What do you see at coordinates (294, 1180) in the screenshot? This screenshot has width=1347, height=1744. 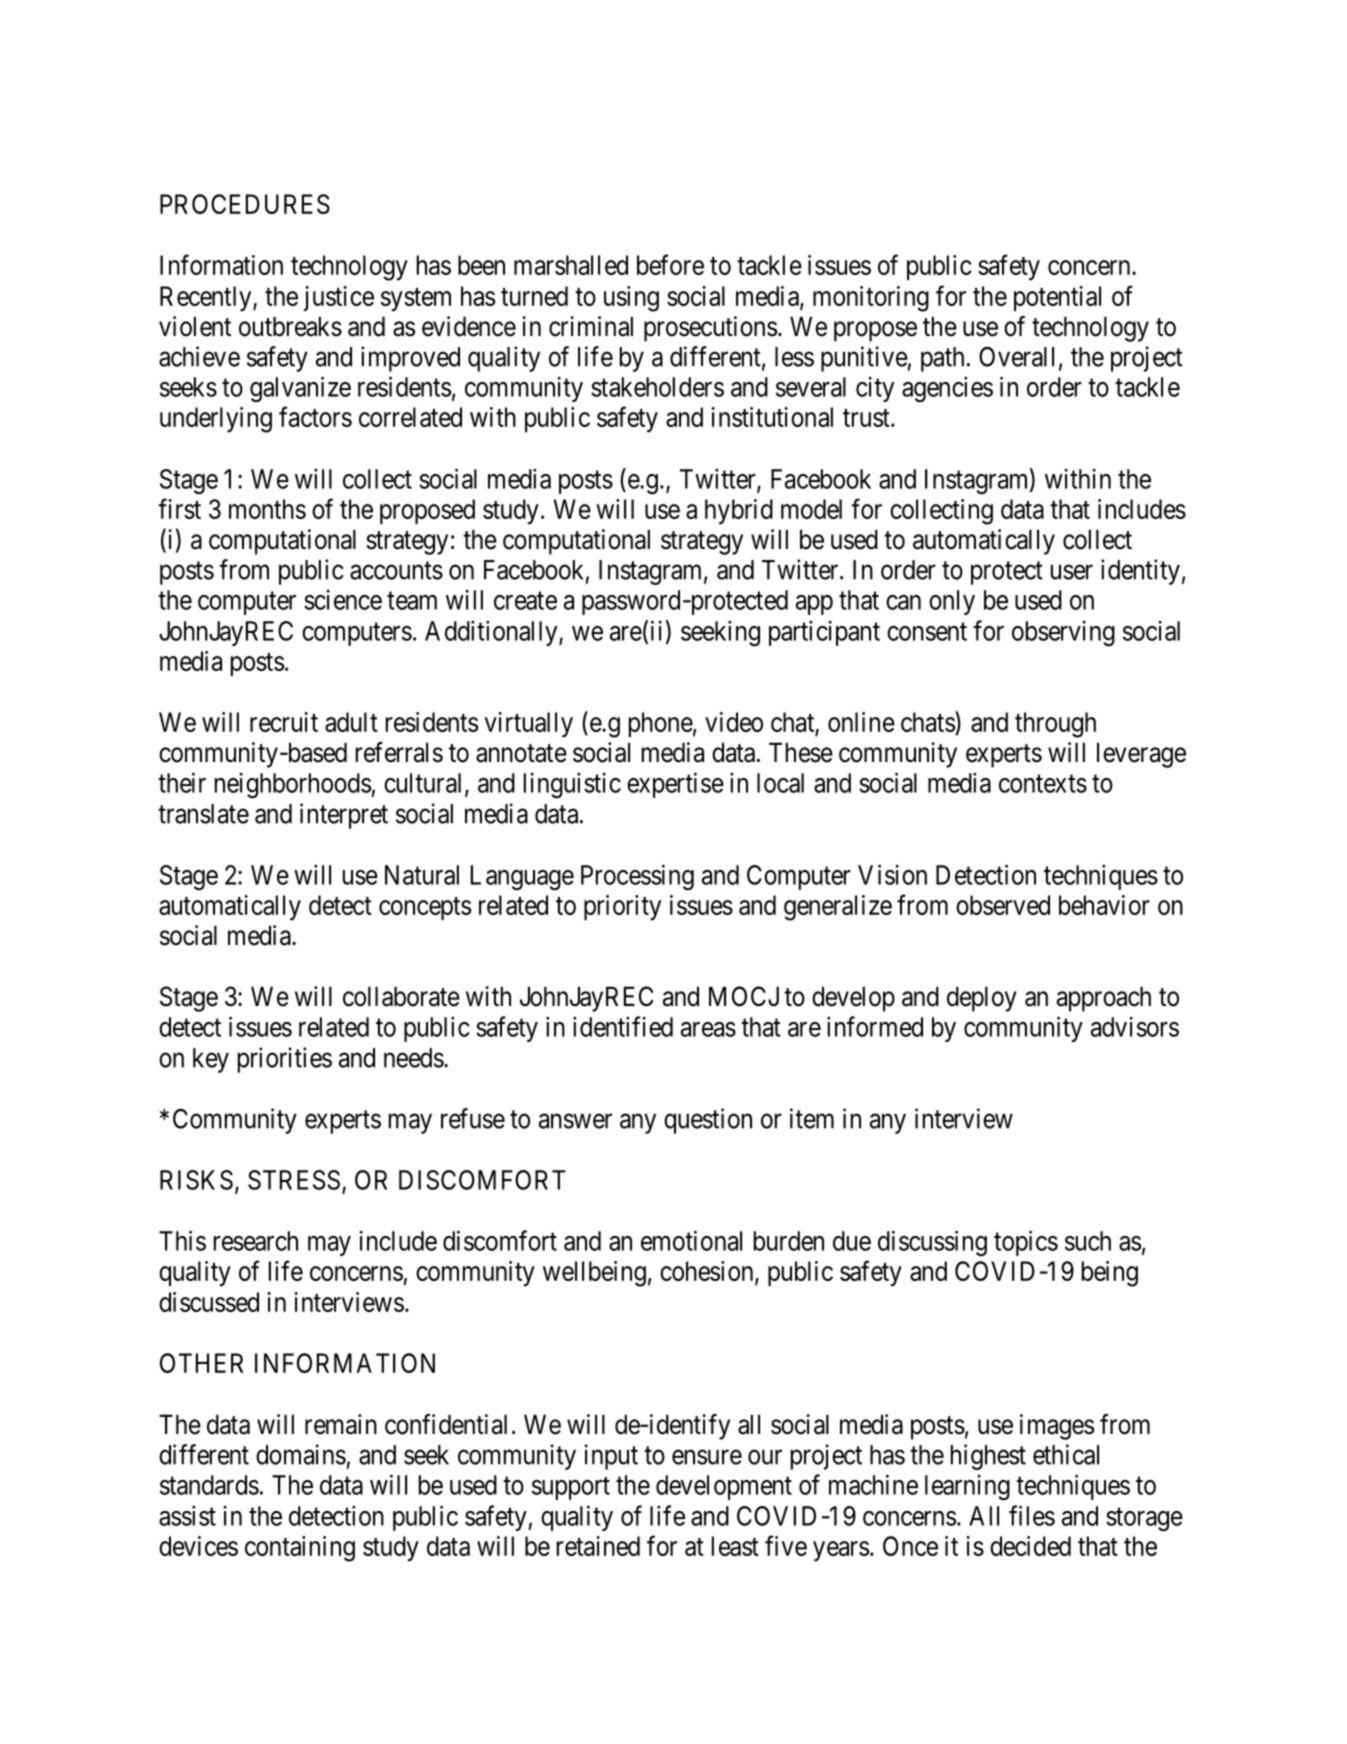 I see `STRESS` at bounding box center [294, 1180].
